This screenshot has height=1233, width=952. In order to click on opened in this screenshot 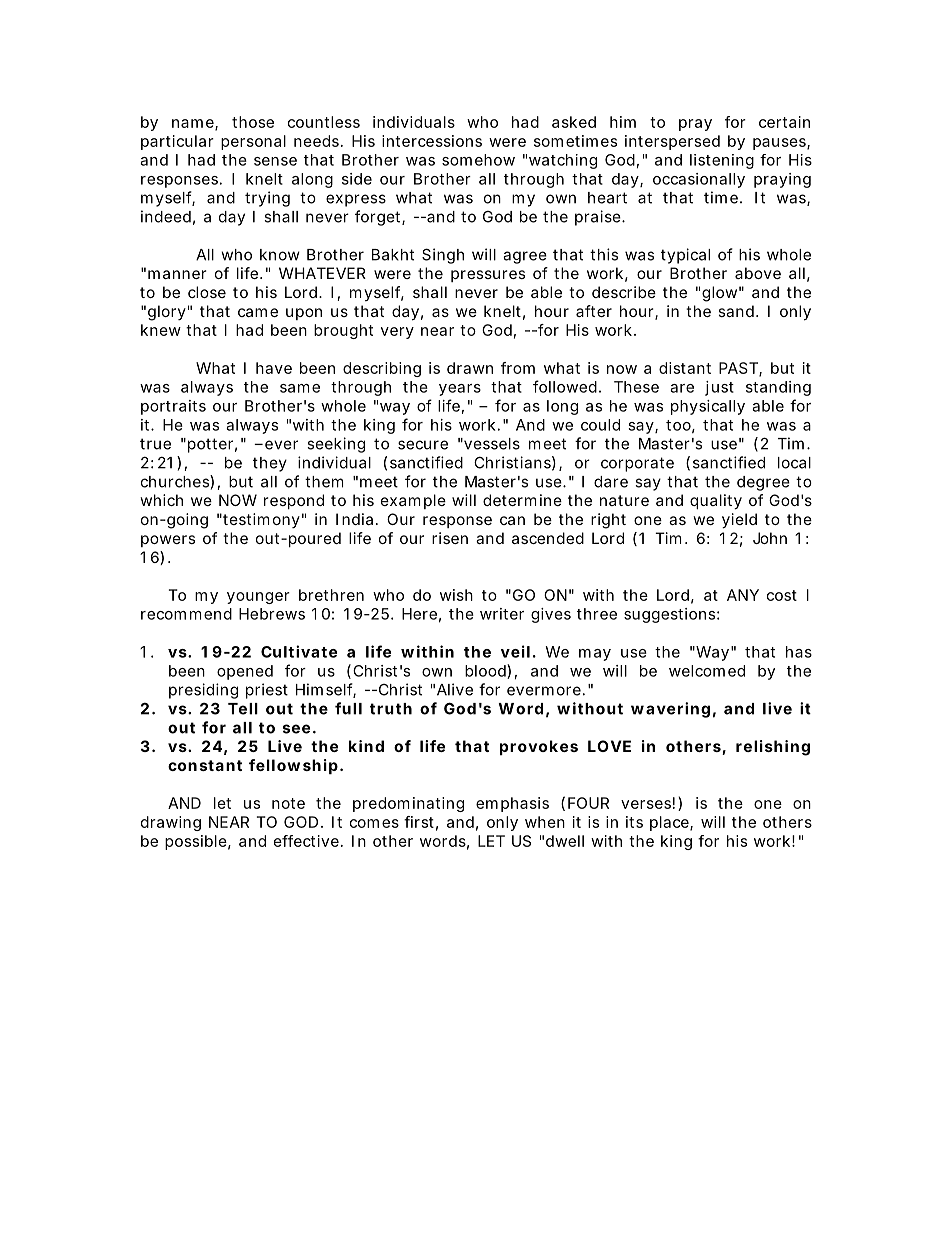, I will do `click(245, 672)`.
